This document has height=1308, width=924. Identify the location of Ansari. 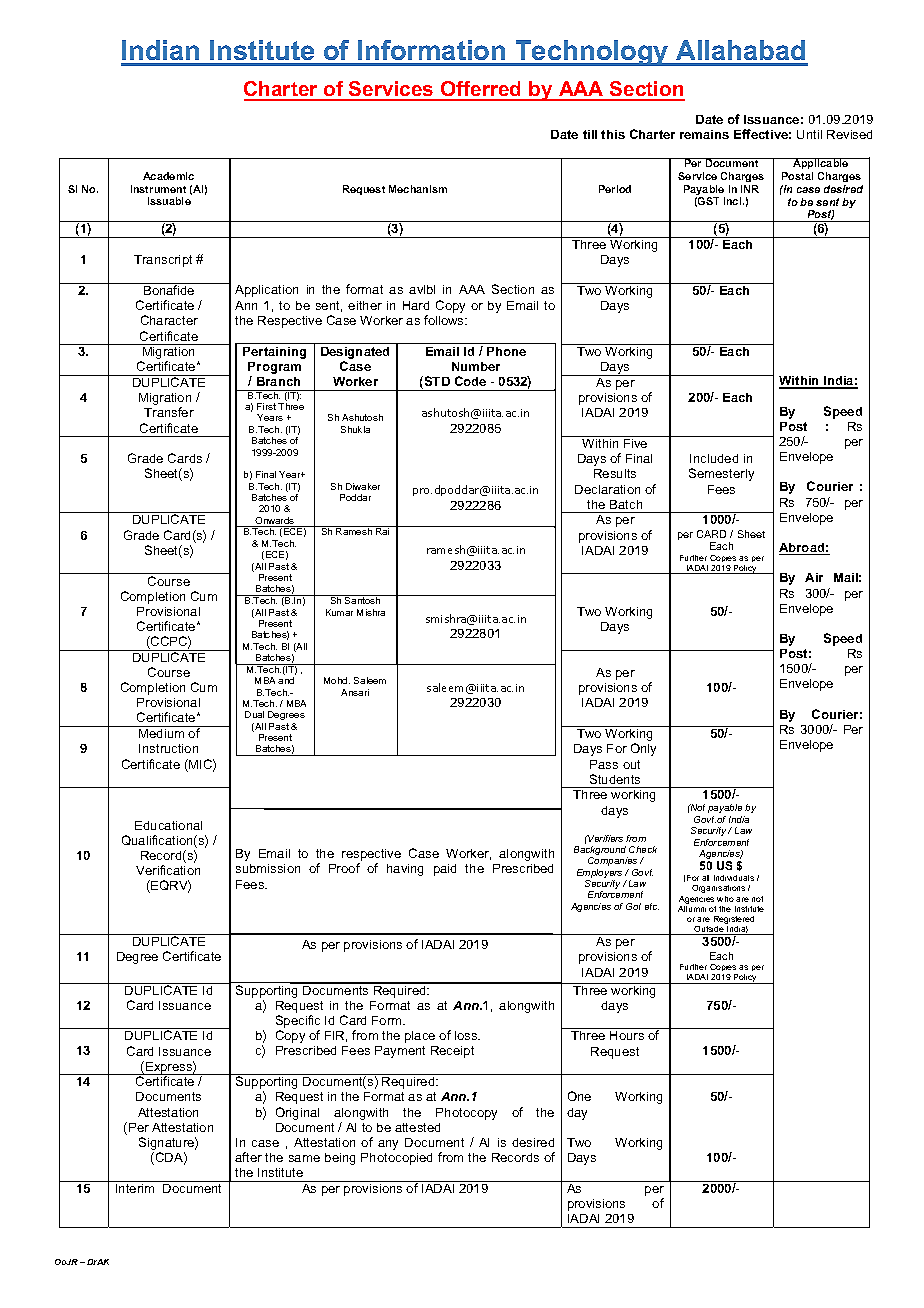
(355, 692).
